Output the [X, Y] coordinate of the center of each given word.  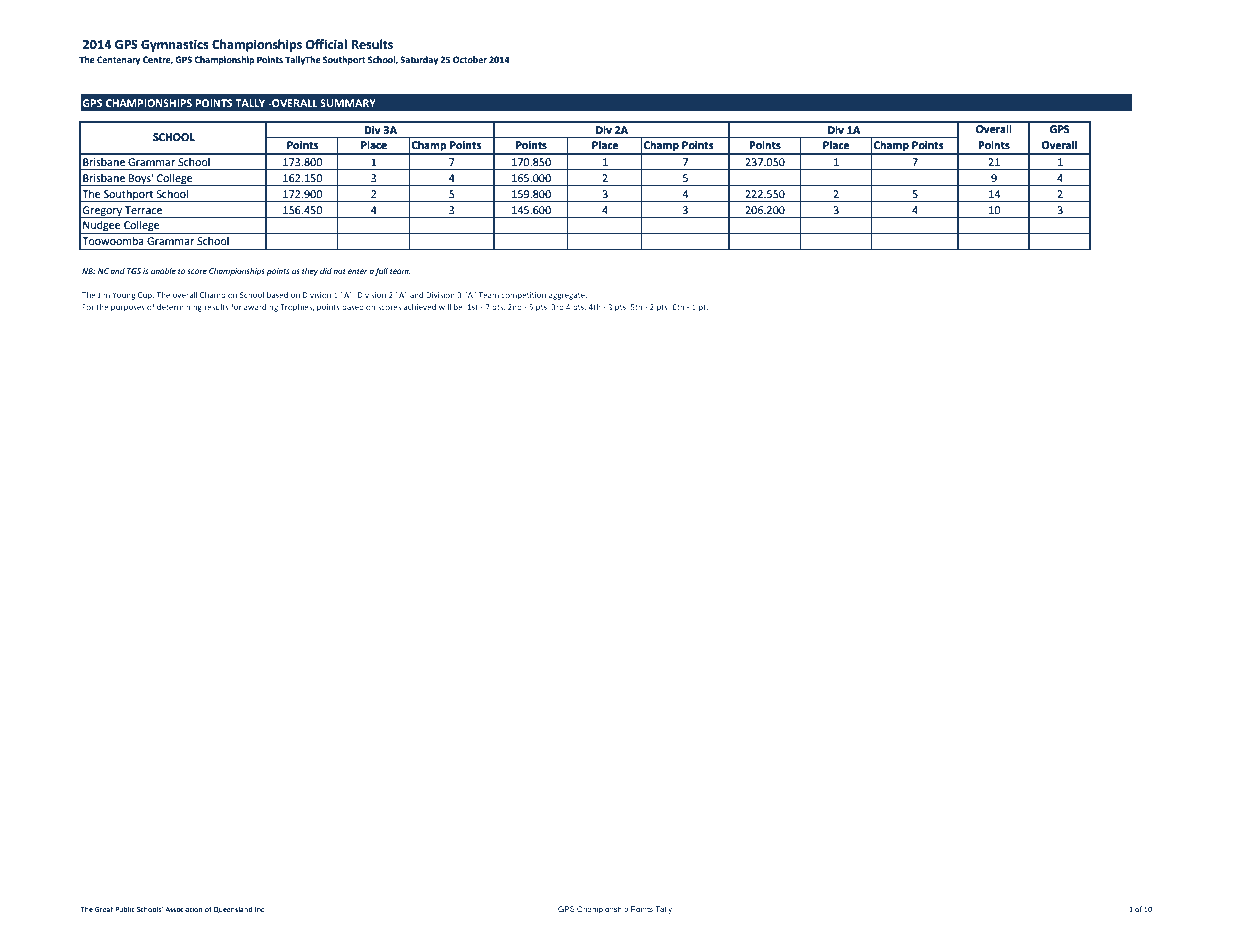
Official [326, 44]
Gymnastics [175, 45]
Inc [259, 909]
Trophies [297, 308]
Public [125, 909]
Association [183, 909]
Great [104, 909]
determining [179, 308]
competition [523, 296]
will [445, 307]
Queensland [232, 909]
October [470, 59]
